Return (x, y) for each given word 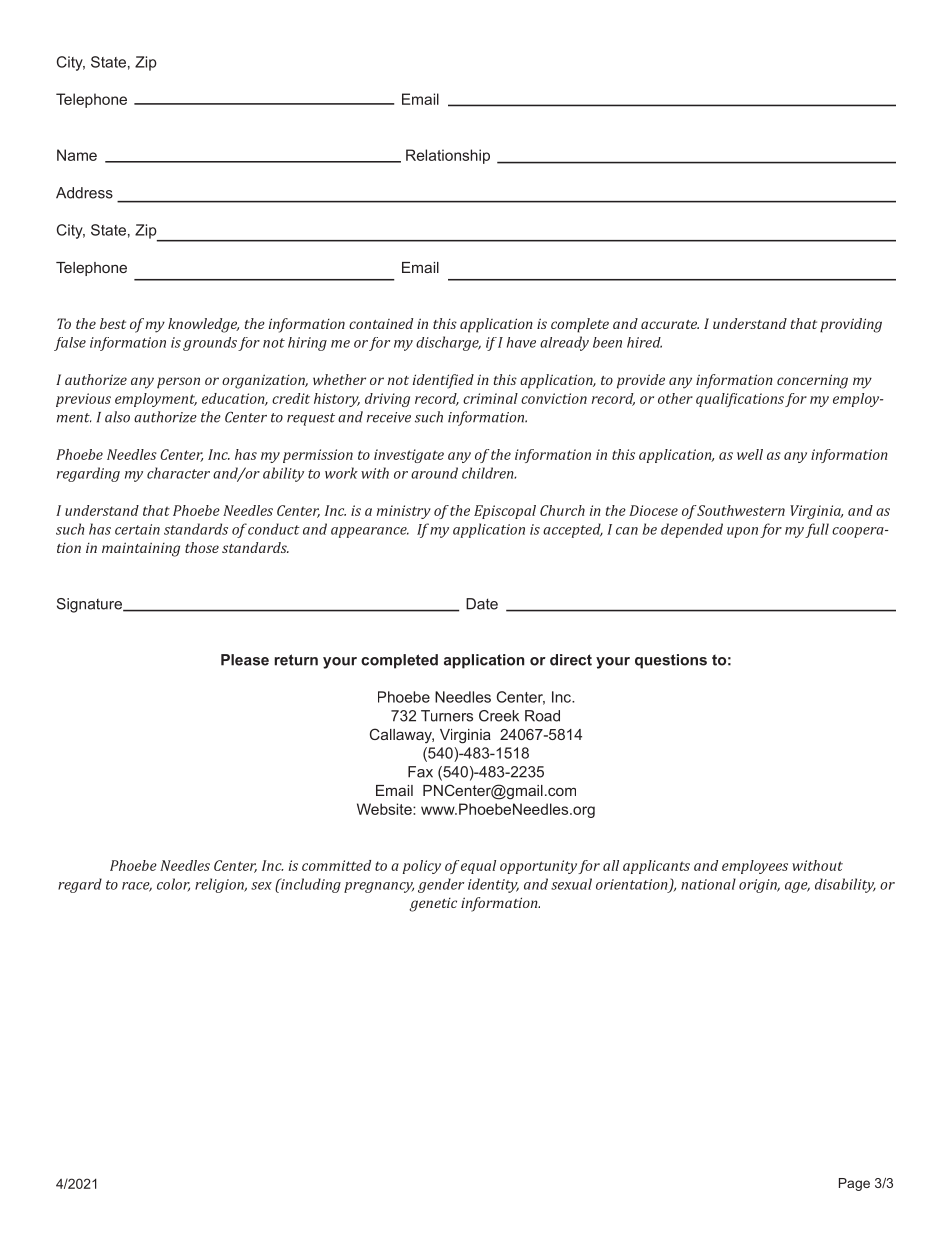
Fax (420, 772)
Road (542, 716)
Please (245, 660)
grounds (210, 344)
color (173, 885)
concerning (812, 381)
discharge (448, 343)
